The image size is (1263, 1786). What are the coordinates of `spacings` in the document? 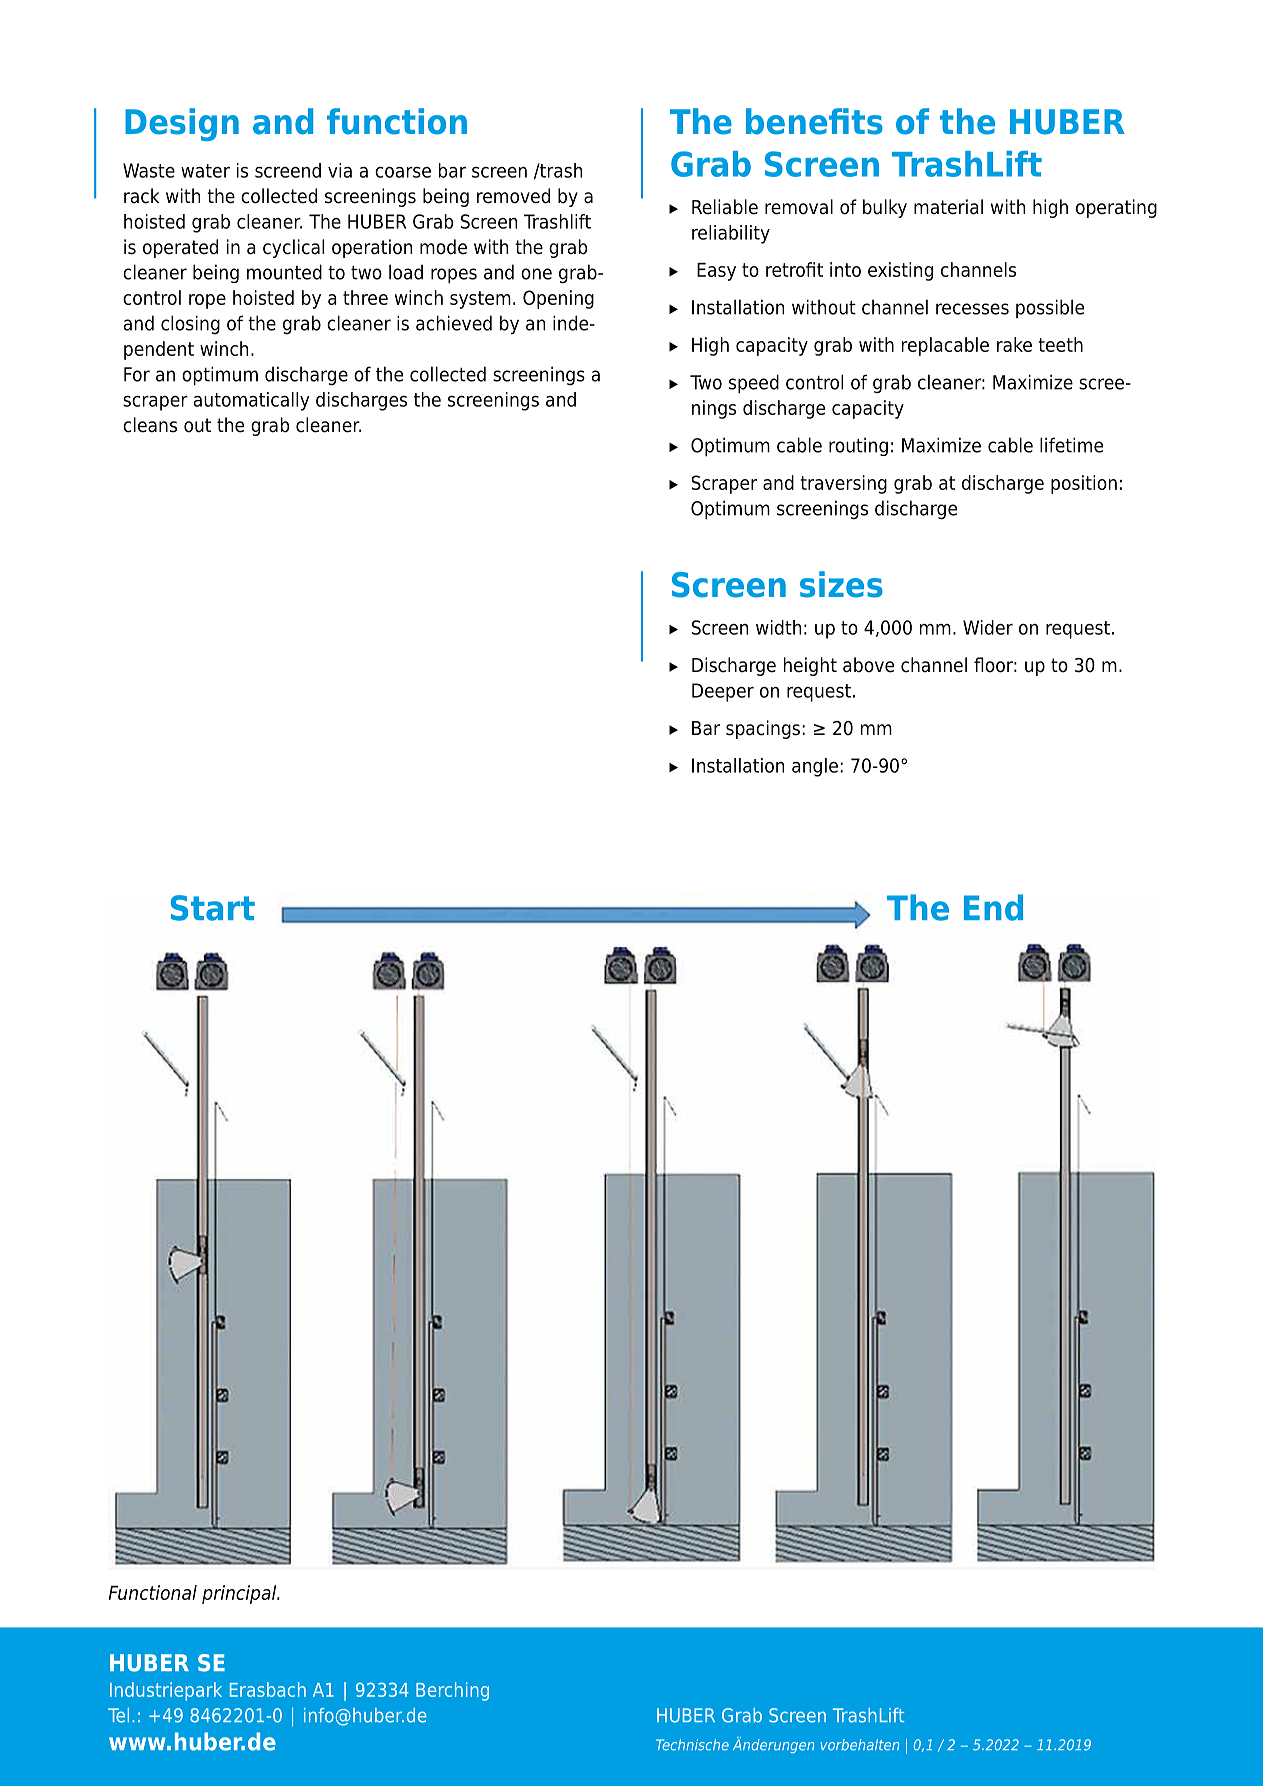 It's located at (763, 729).
